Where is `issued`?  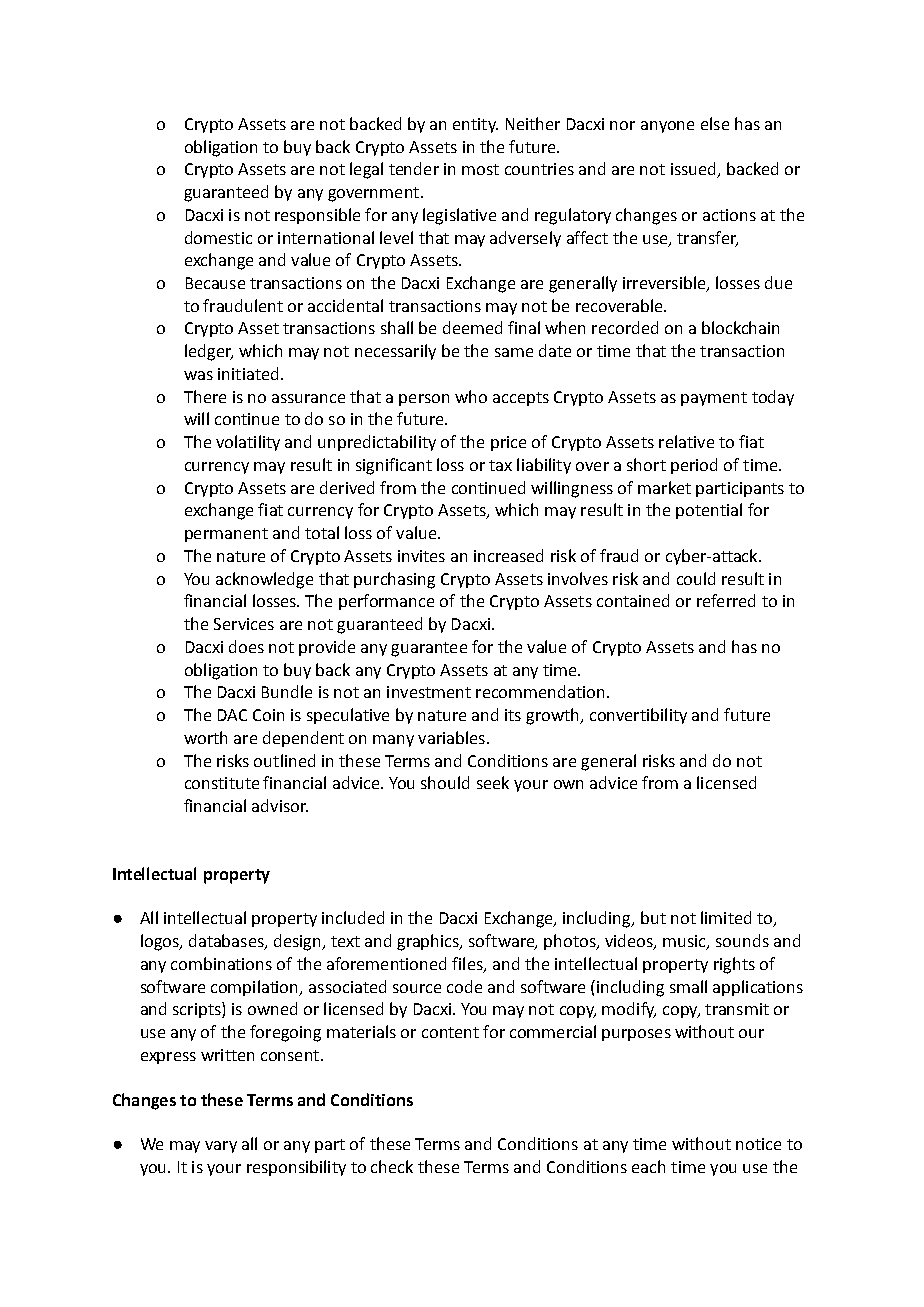
issued is located at coordinates (694, 170).
